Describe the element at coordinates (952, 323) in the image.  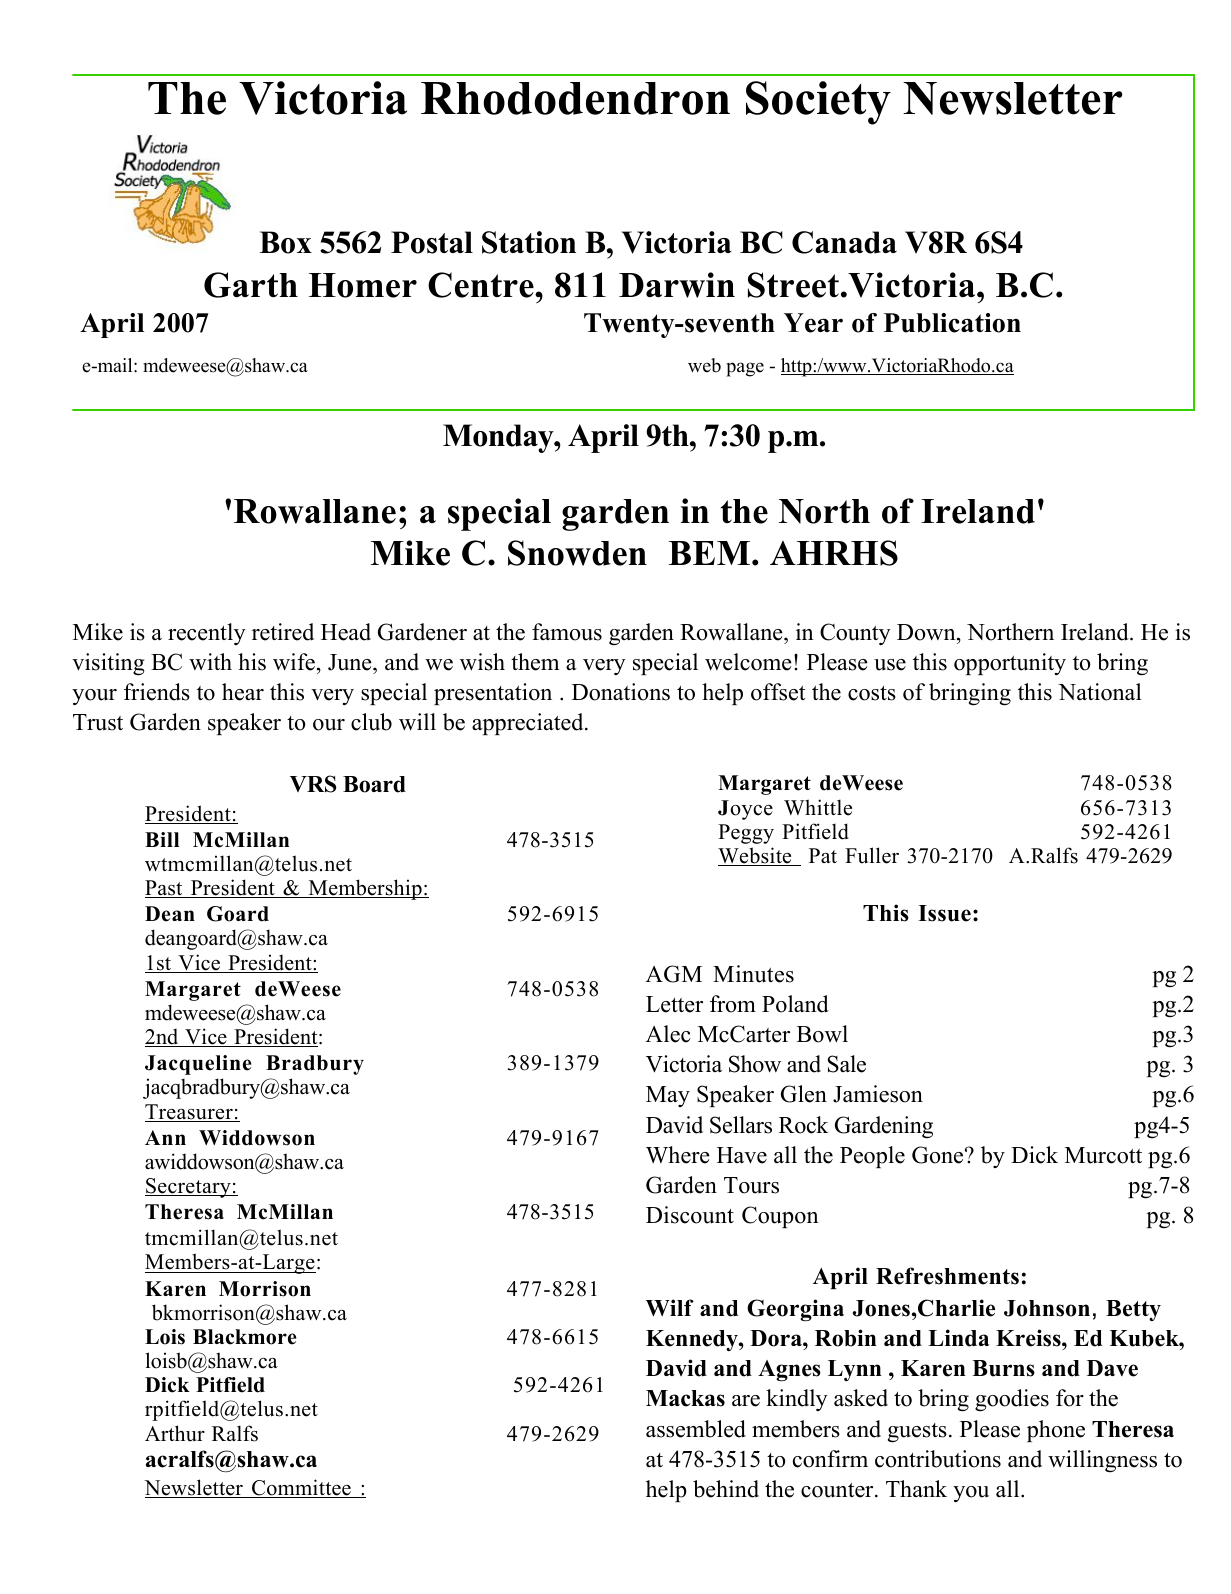
I see `Publication` at that location.
